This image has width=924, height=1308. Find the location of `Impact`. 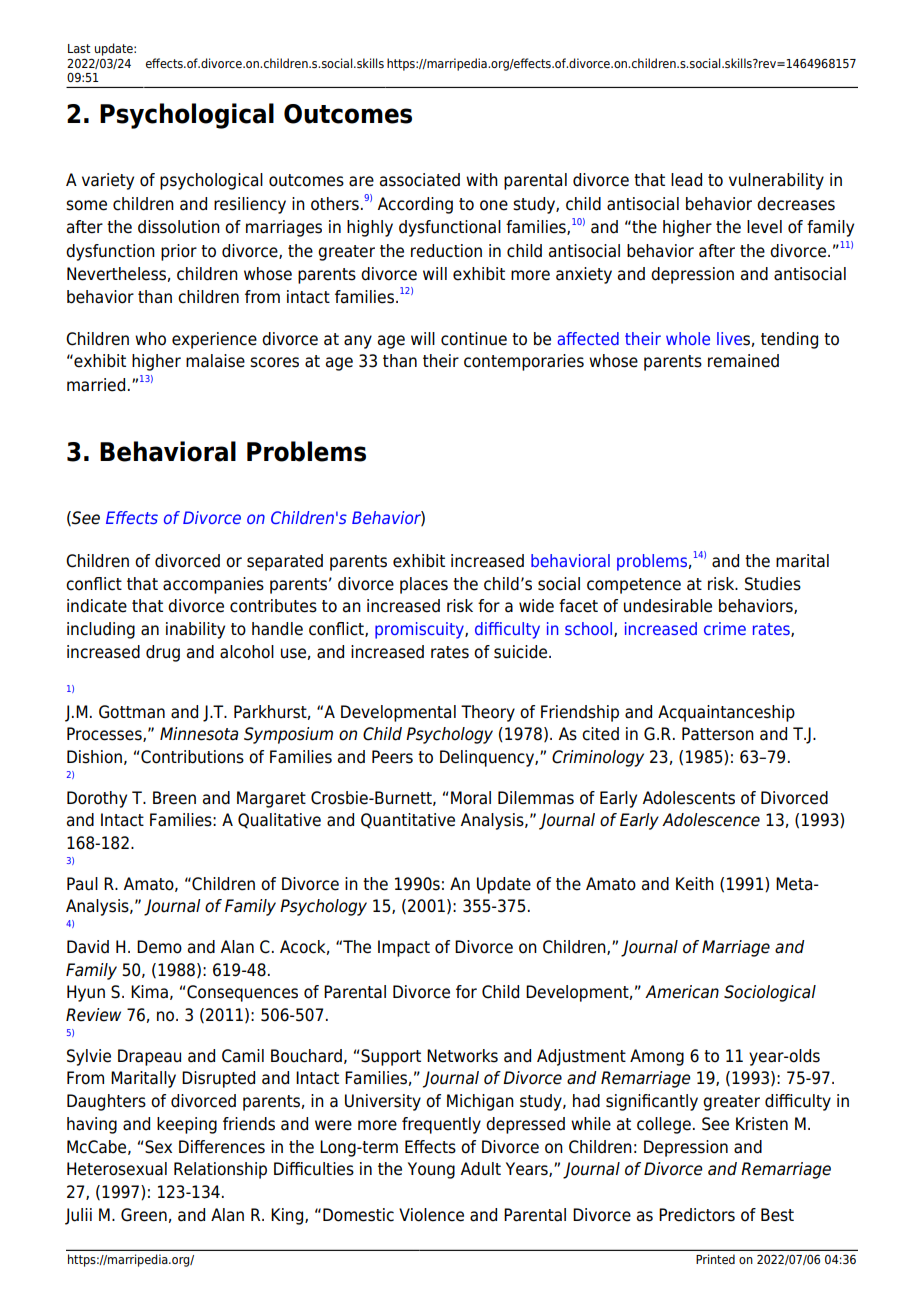

Impact is located at coordinates (404, 948).
